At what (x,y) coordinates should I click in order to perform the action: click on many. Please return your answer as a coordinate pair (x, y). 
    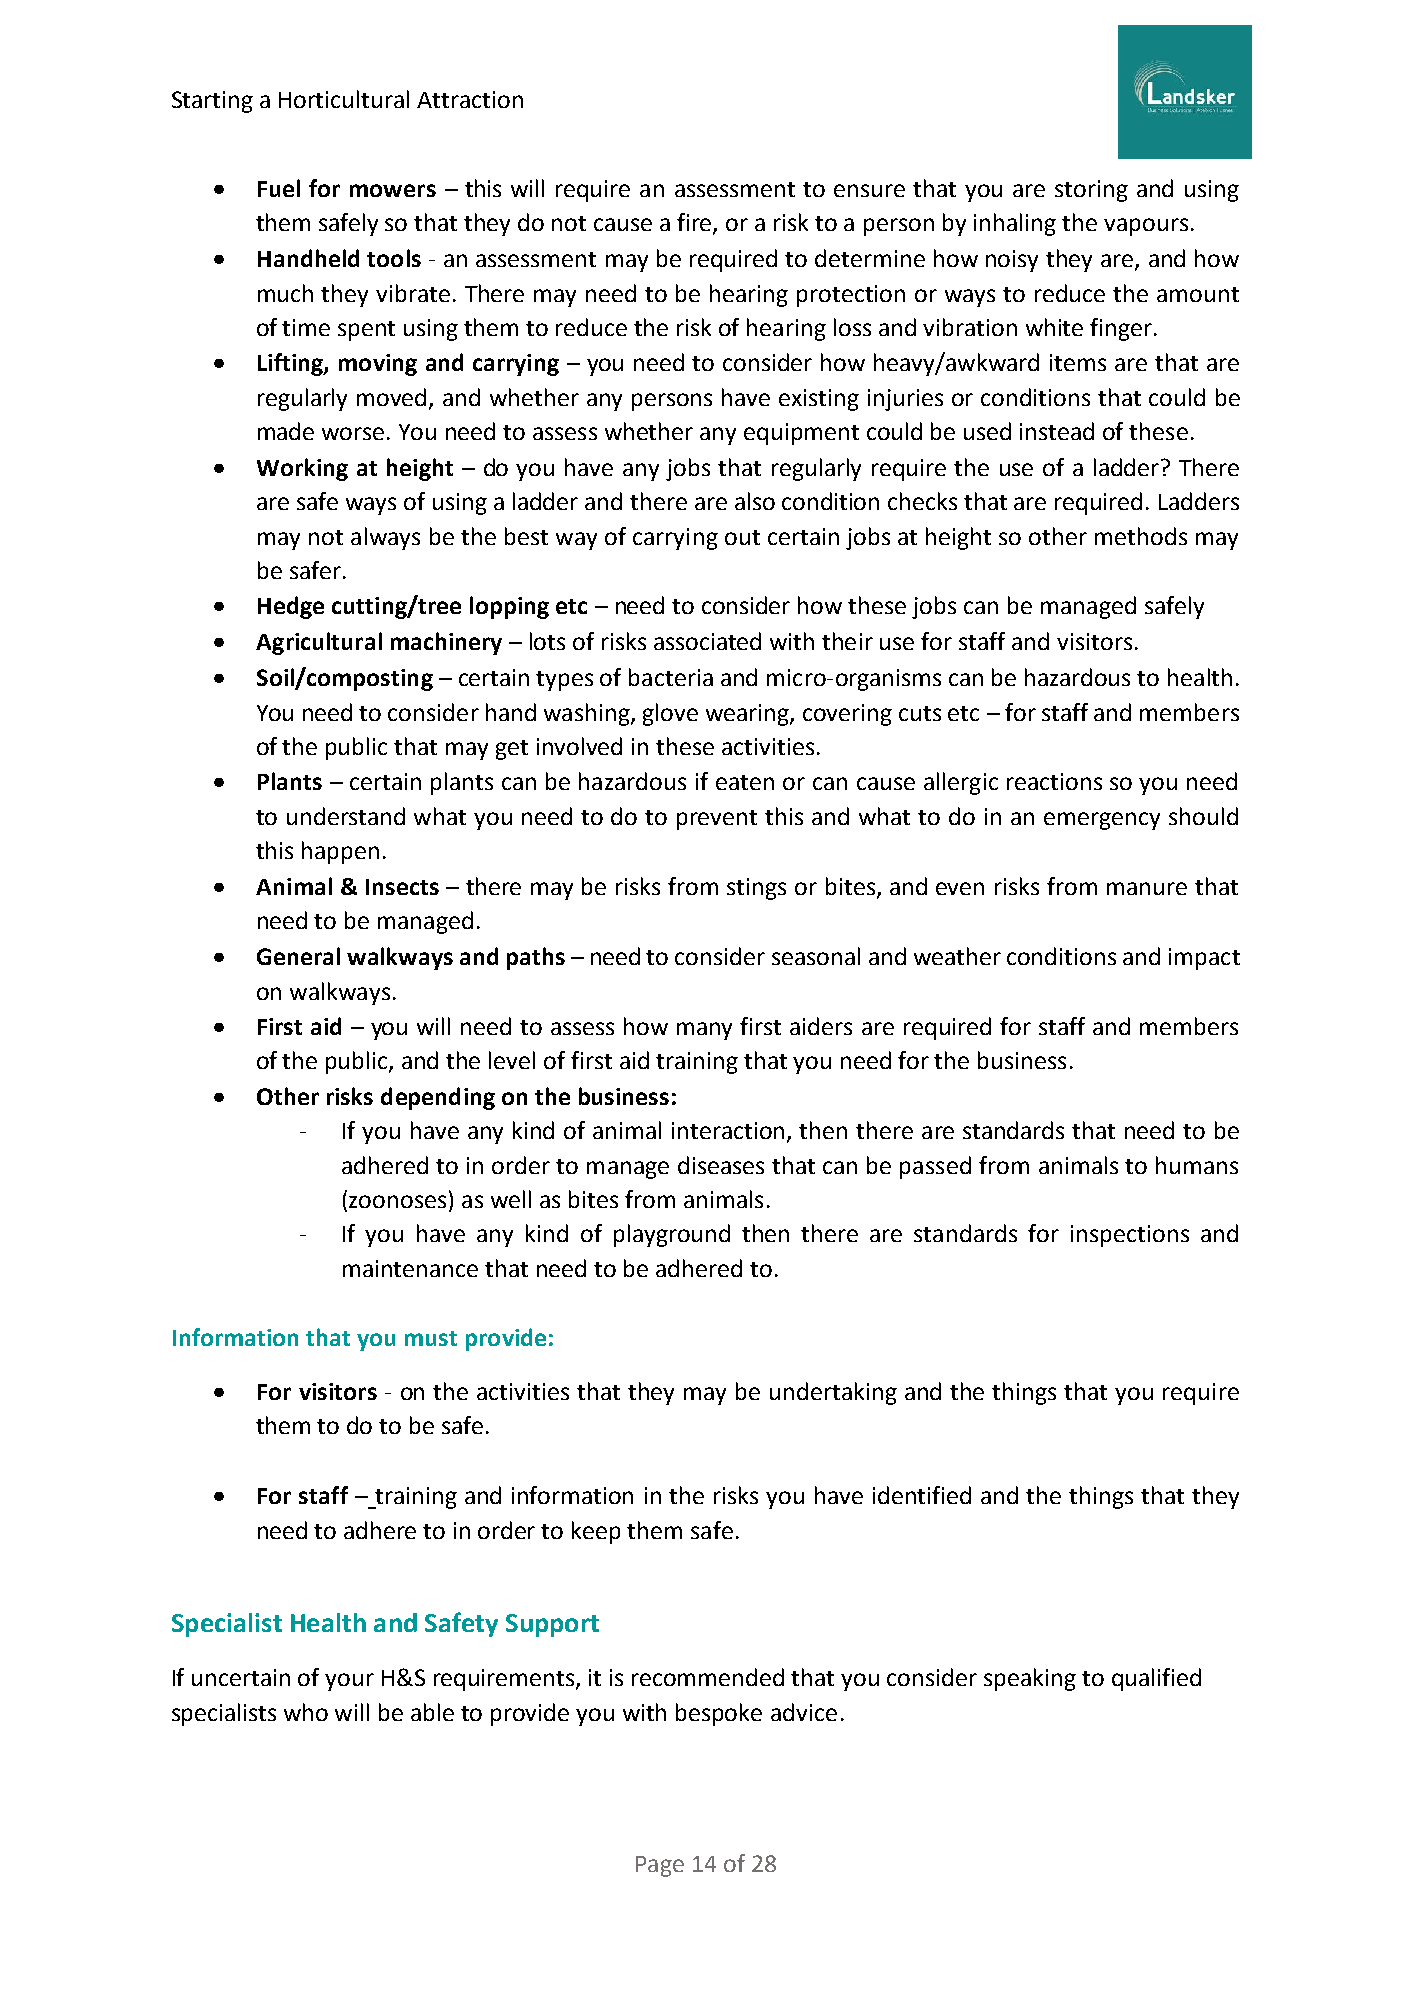
    Looking at the image, I should click on (704, 1031).
